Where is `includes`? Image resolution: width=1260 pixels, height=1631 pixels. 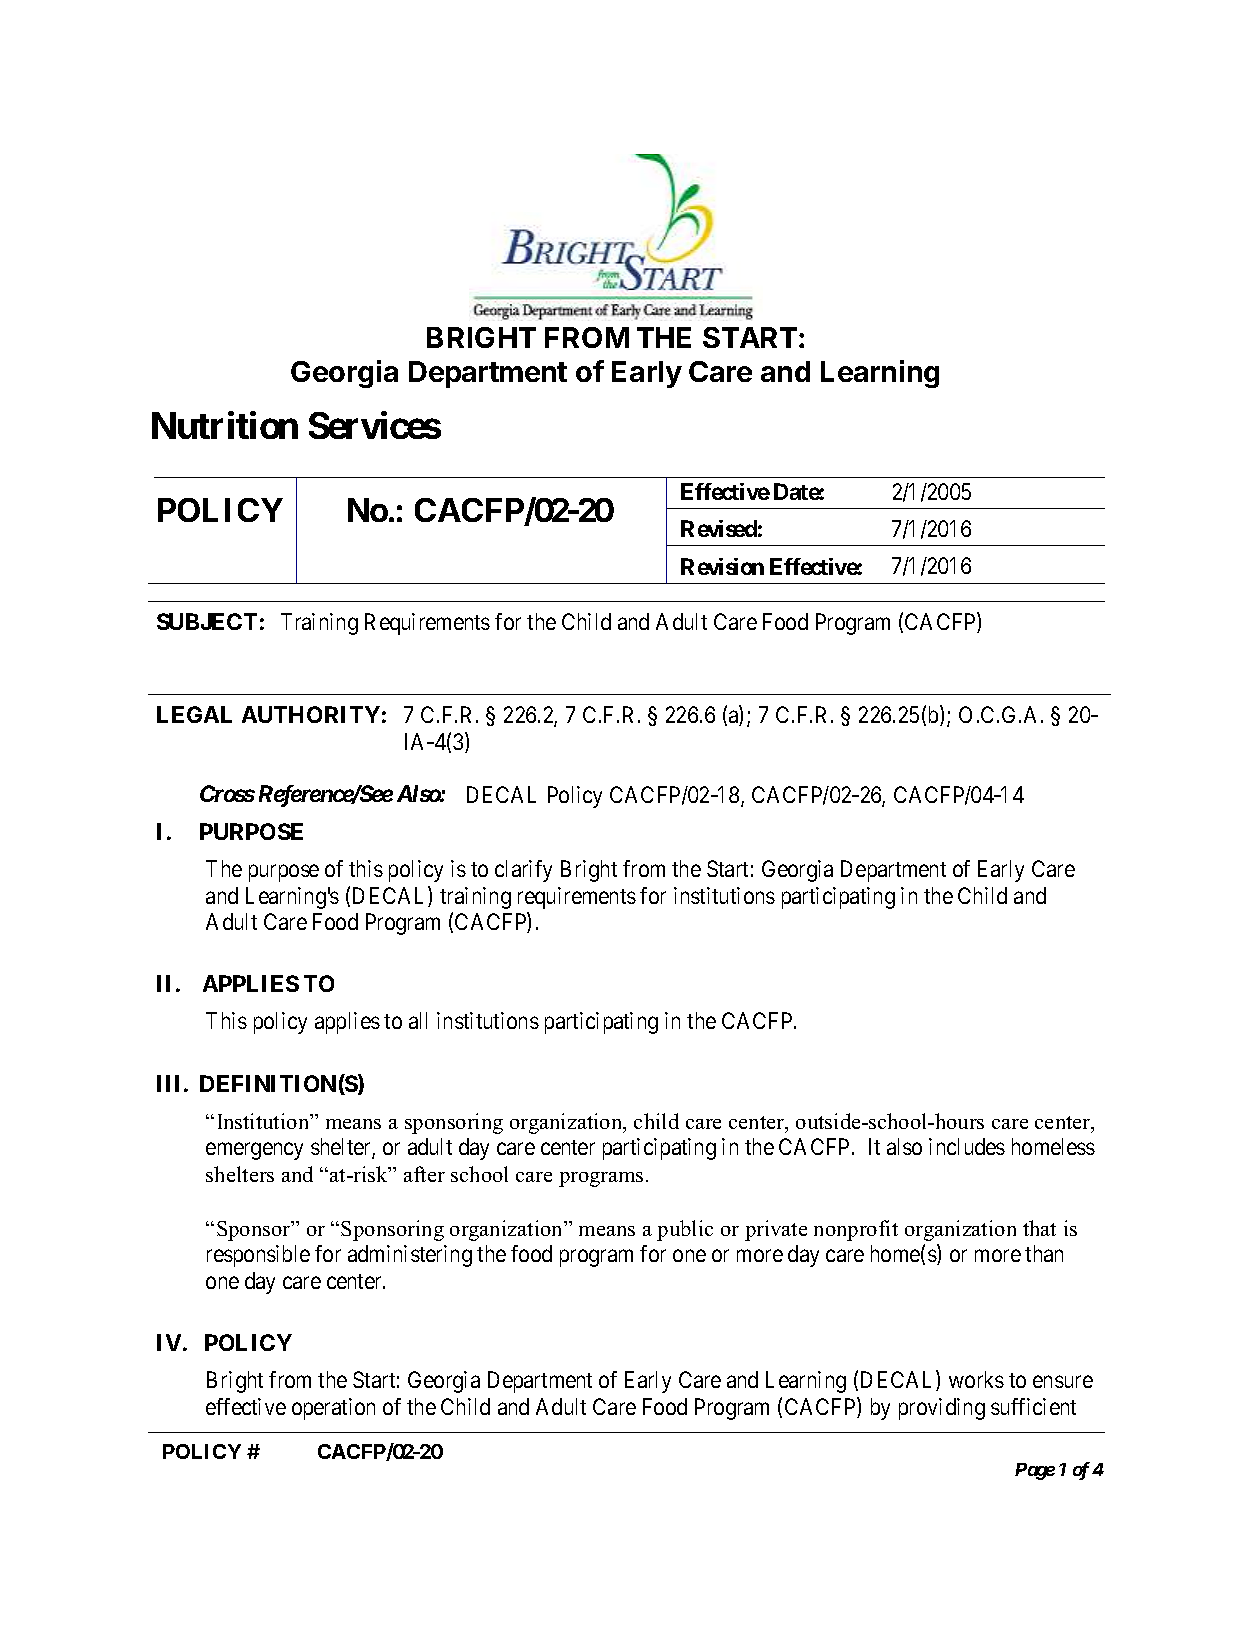 includes is located at coordinates (967, 1146).
